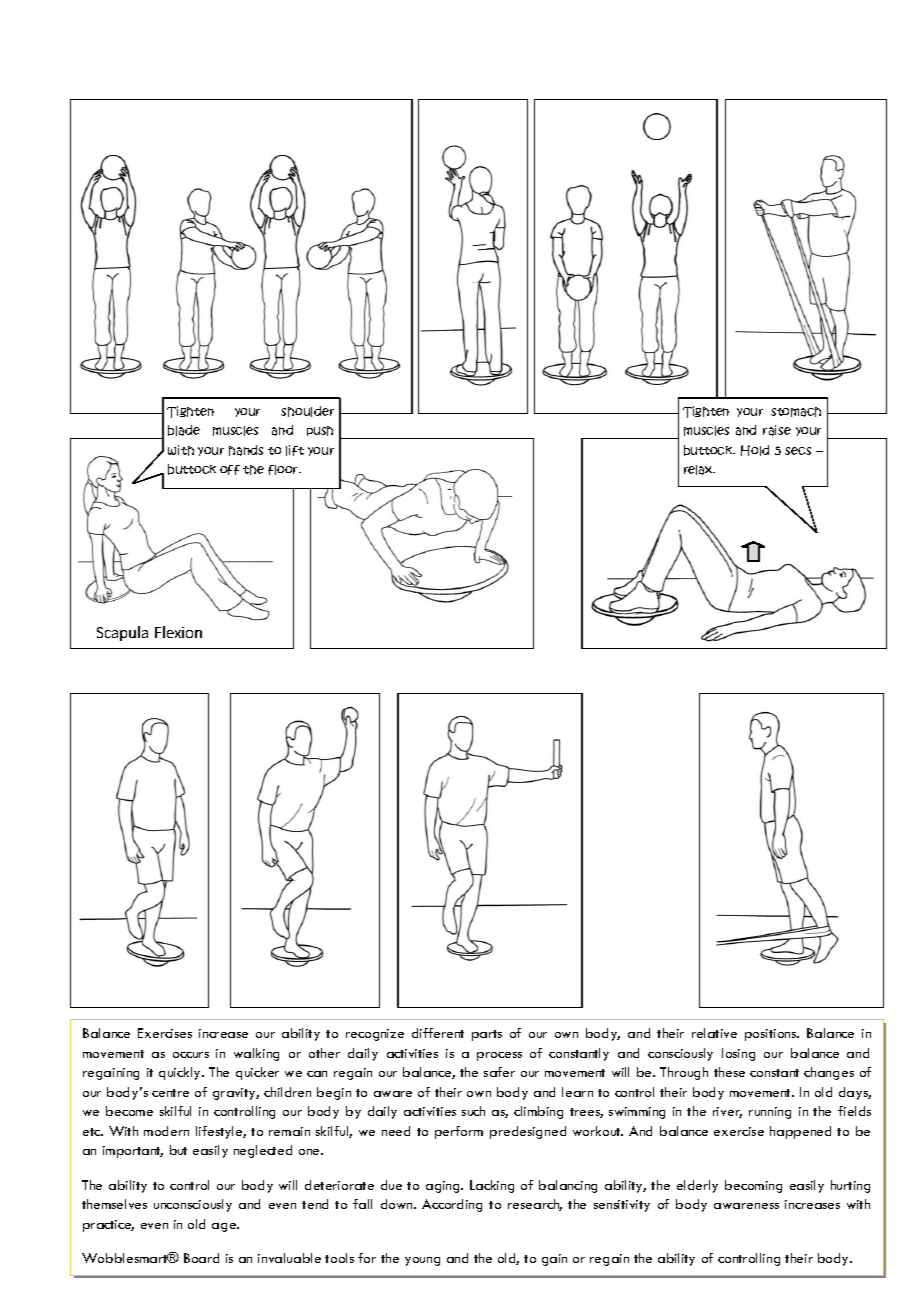  I want to click on raise, so click(777, 430).
